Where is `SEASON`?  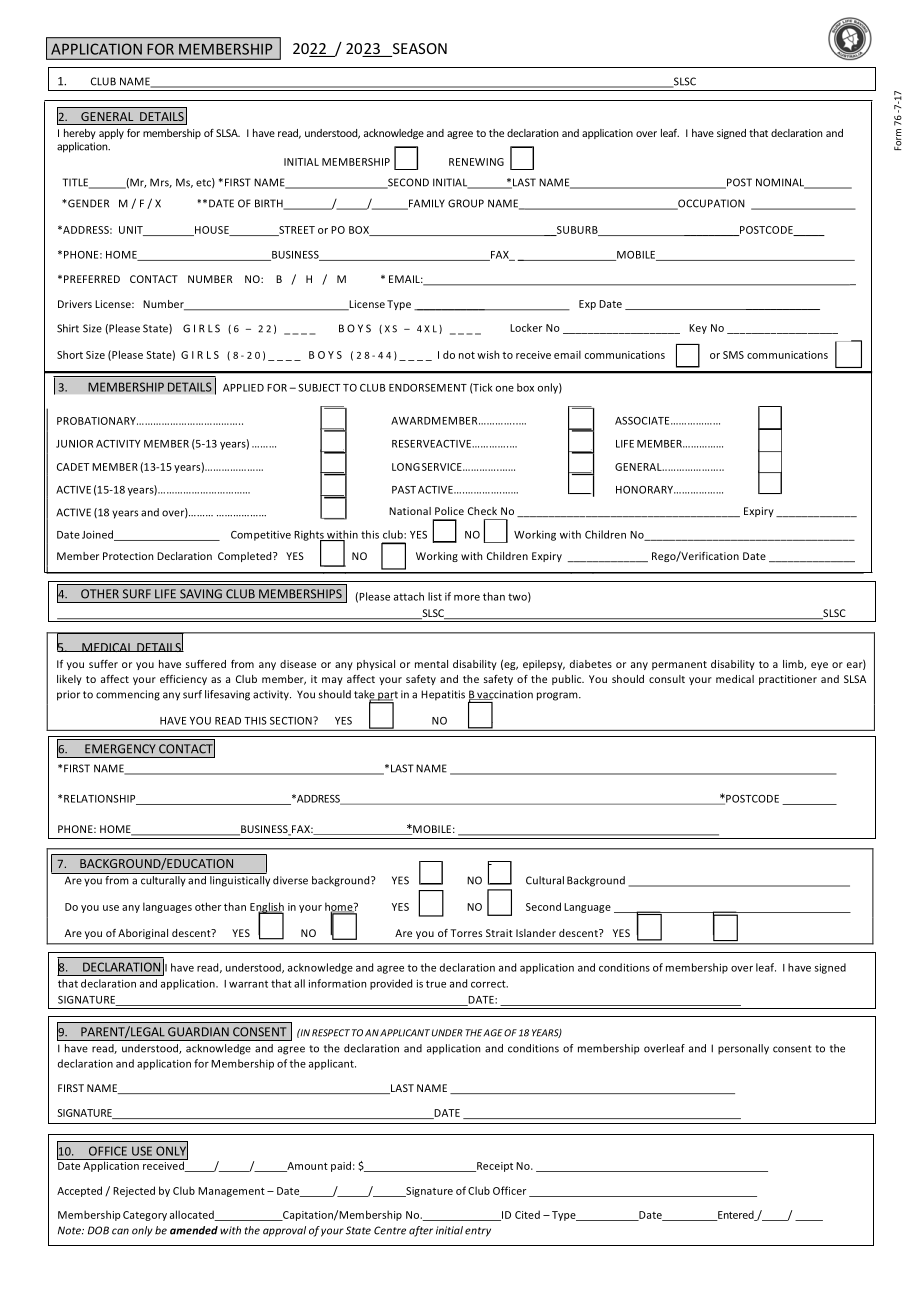 SEASON is located at coordinates (418, 50).
